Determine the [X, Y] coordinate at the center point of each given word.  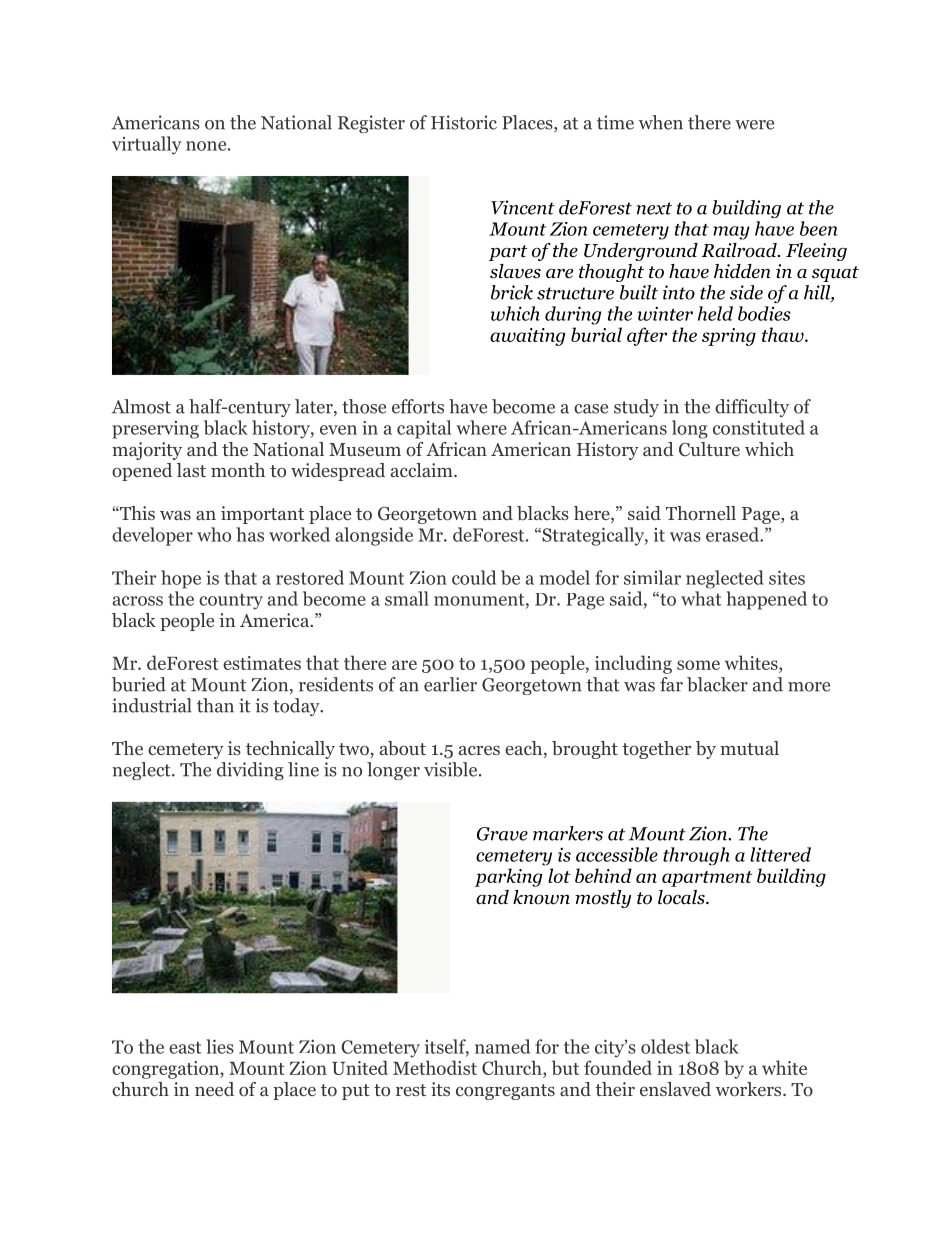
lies [220, 1046]
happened [766, 600]
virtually [146, 145]
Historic [464, 122]
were [754, 125]
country [231, 601]
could [474, 577]
